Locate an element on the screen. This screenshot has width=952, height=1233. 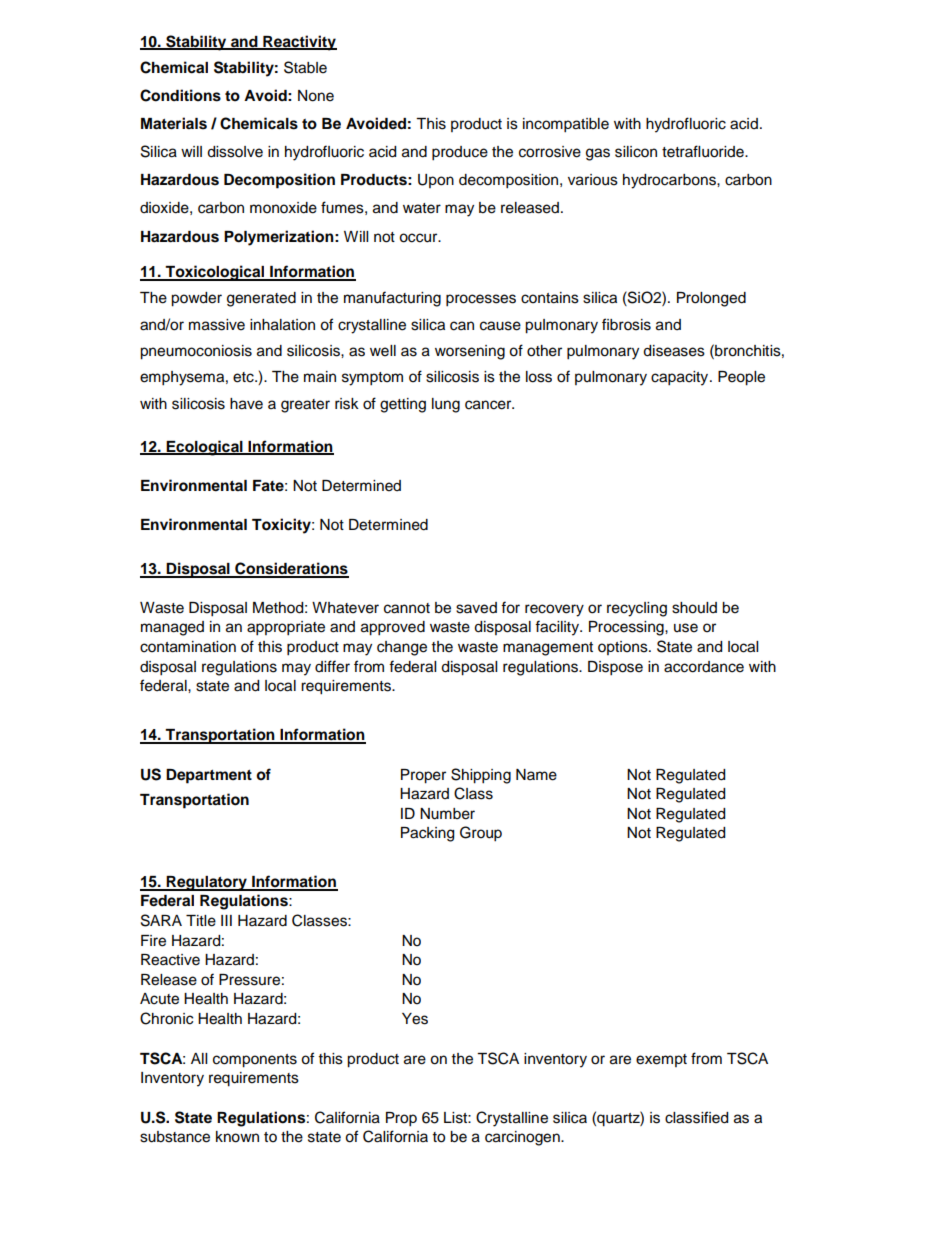
carcinogen is located at coordinates (523, 1138).
